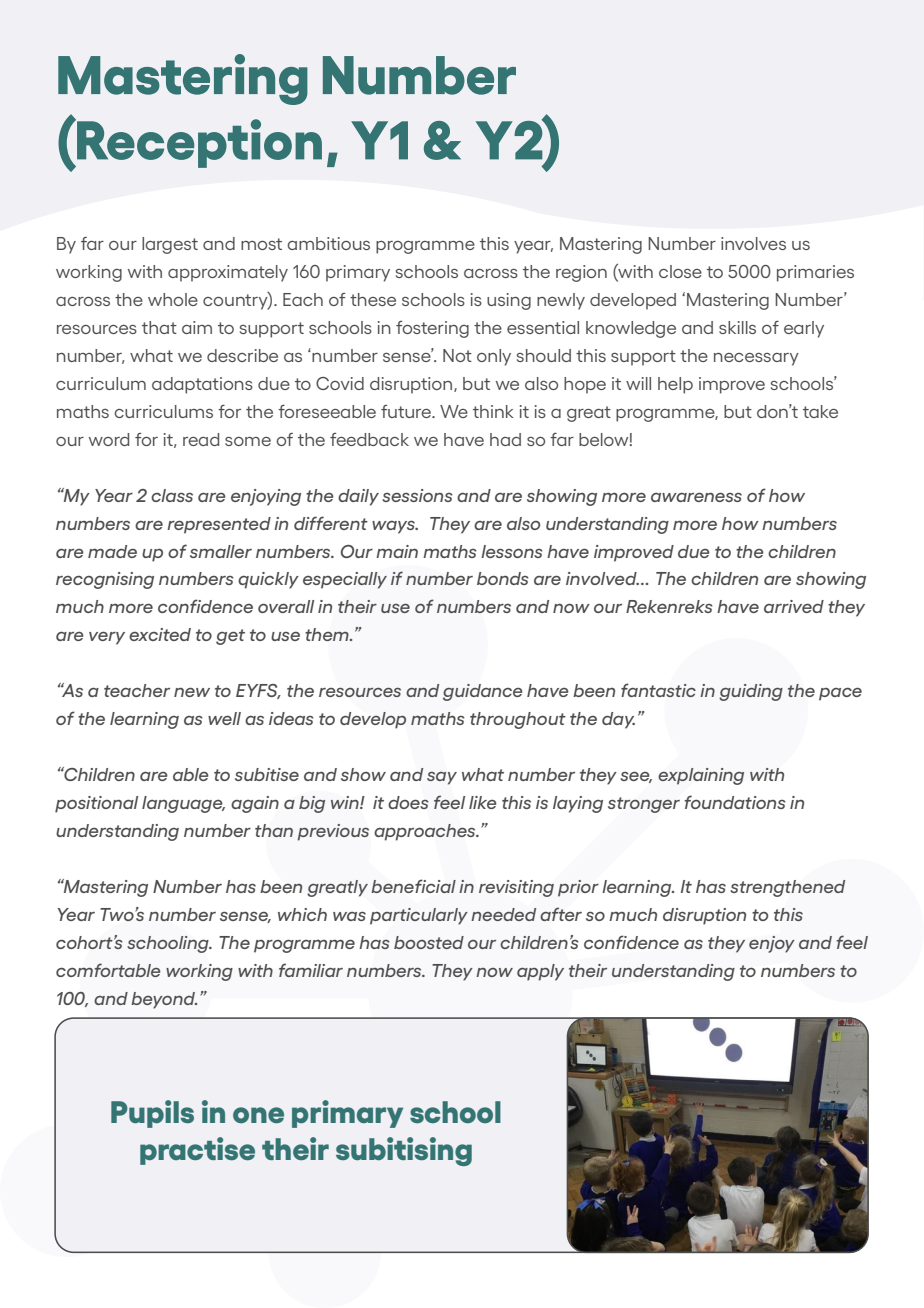 This image has height=1308, width=924. What do you see at coordinates (540, 972) in the image?
I see `apply` at bounding box center [540, 972].
